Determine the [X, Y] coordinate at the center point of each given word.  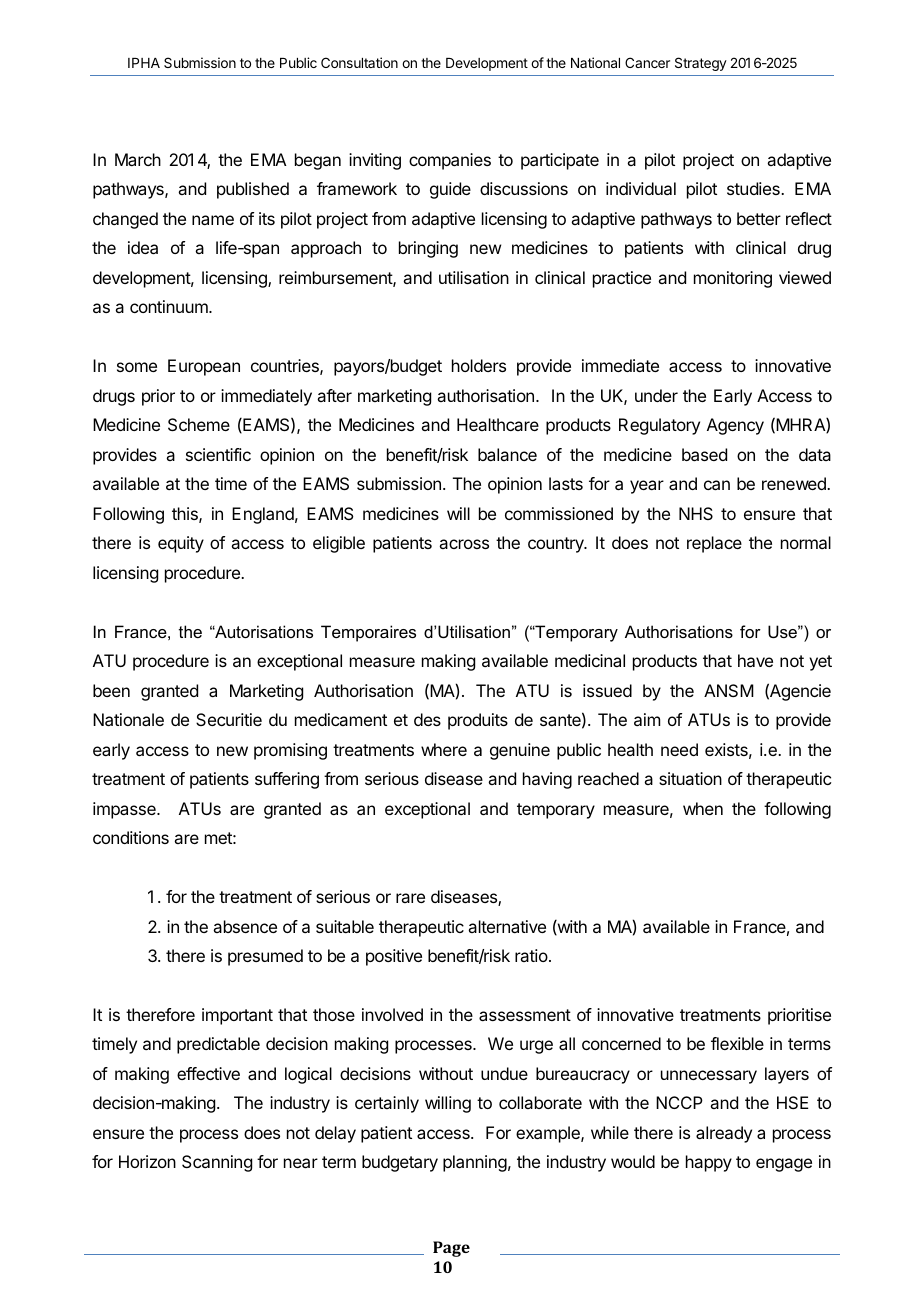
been [111, 690]
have [755, 660]
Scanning [217, 1163]
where [444, 749]
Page [451, 1249]
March [138, 159]
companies [450, 161]
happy [709, 1163]
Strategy [701, 64]
